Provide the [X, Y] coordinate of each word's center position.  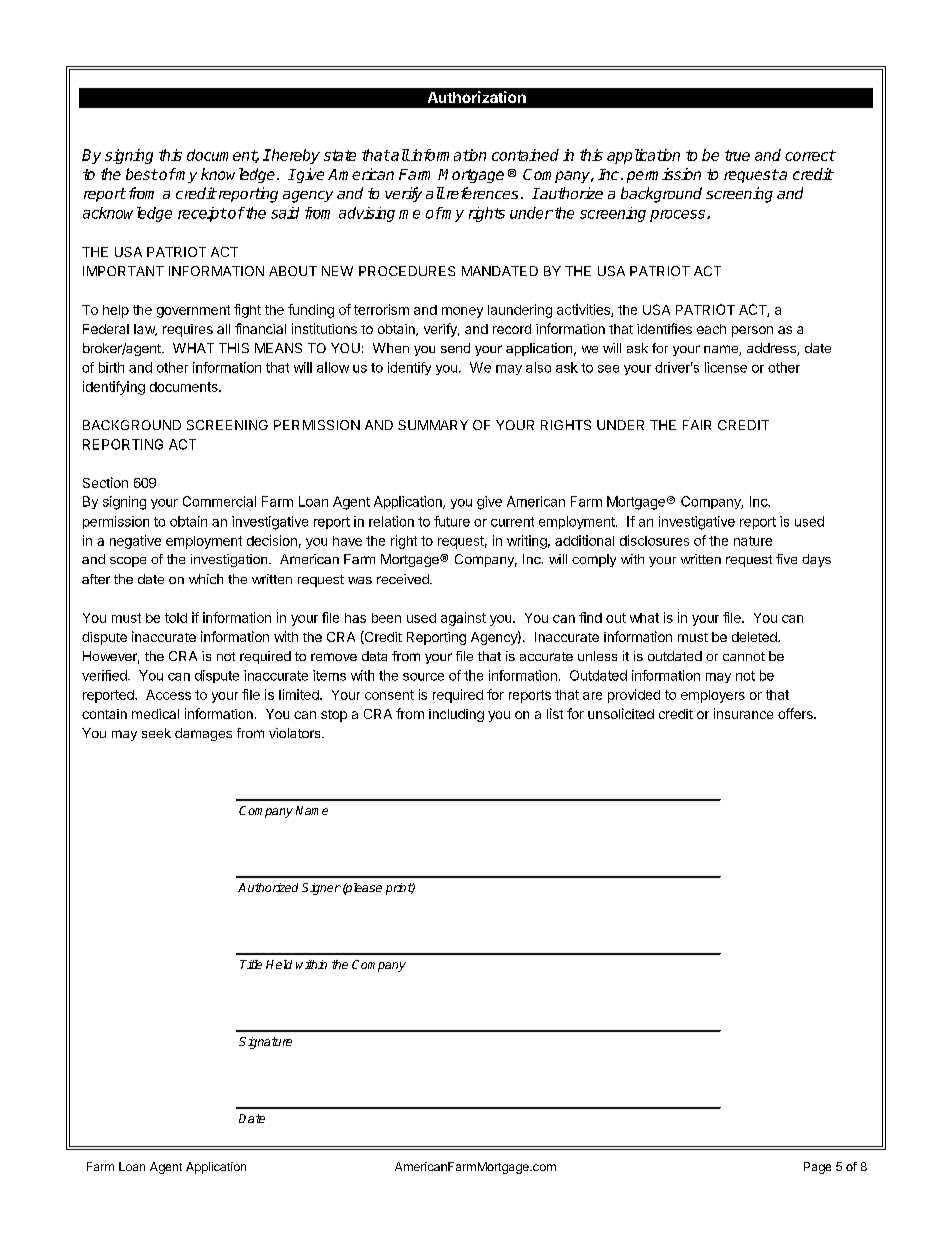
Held [279, 964]
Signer [321, 889]
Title [251, 964]
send [455, 348]
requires [188, 330]
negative [135, 542]
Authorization [477, 97]
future [452, 521]
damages [203, 734]
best [142, 174]
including [456, 715]
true [737, 155]
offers [796, 713]
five [786, 559]
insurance [743, 713]
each [711, 329]
